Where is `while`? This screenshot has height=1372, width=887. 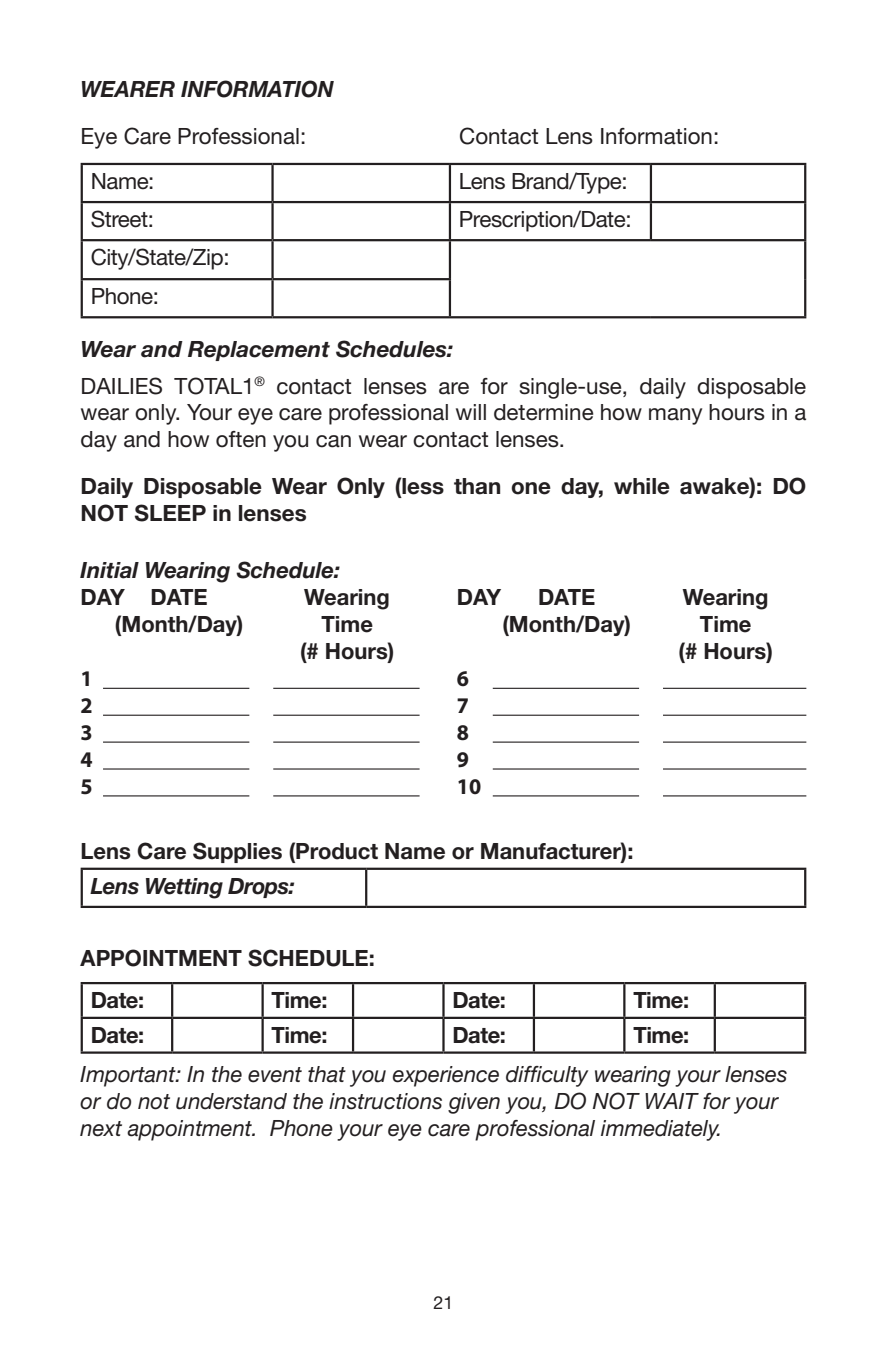 while is located at coordinates (642, 486).
